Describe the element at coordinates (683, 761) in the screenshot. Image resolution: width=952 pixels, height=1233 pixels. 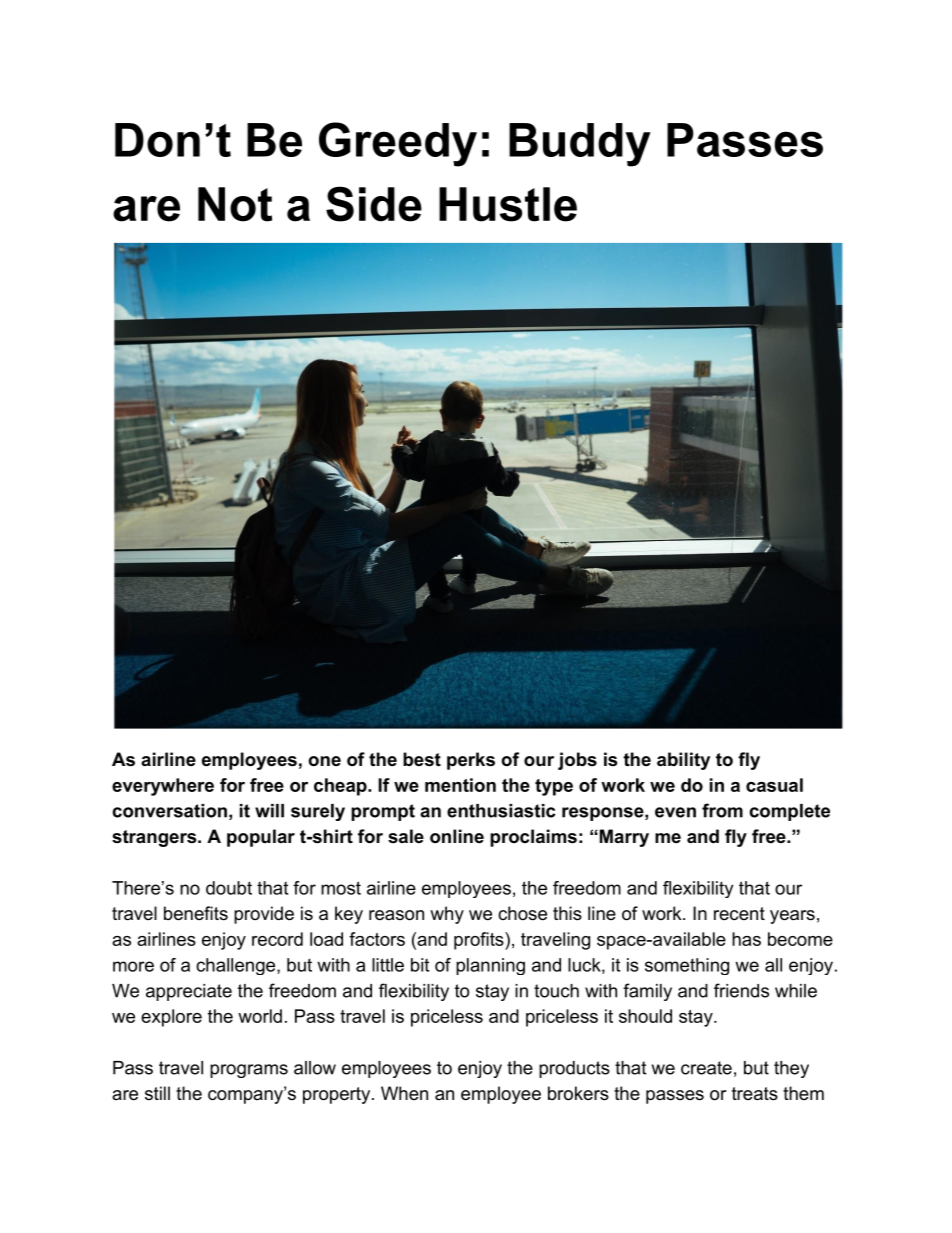
I see `ability` at that location.
